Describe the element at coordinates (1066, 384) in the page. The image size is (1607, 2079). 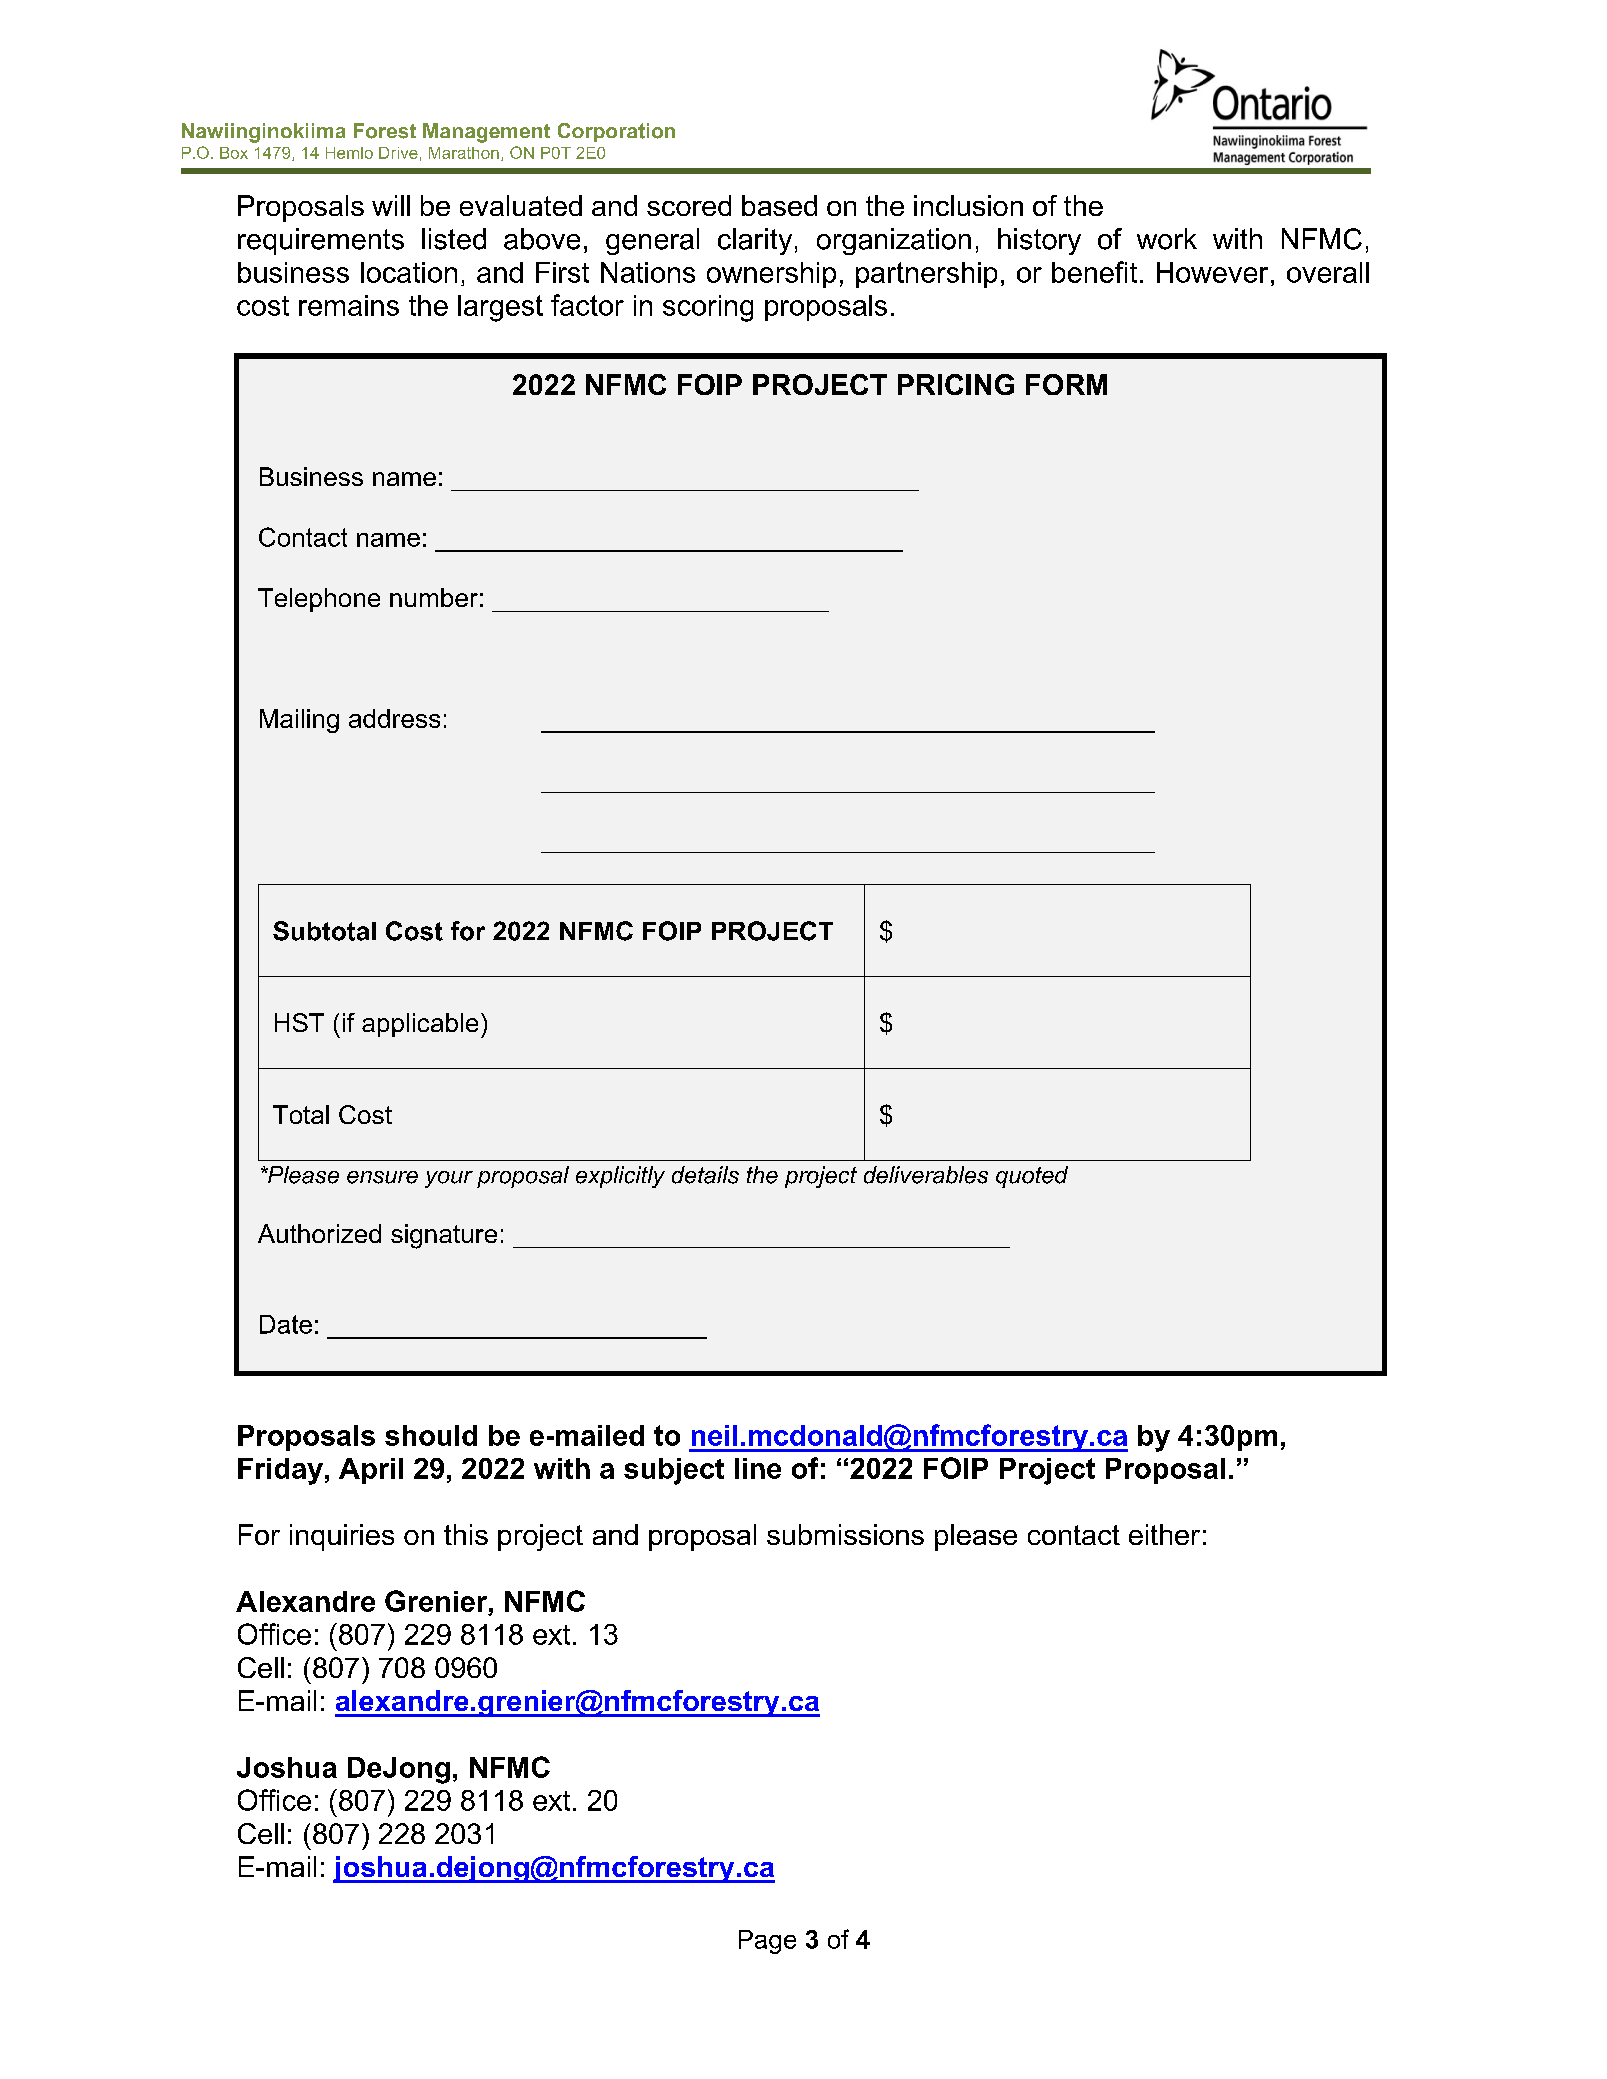
I see `FORM` at that location.
